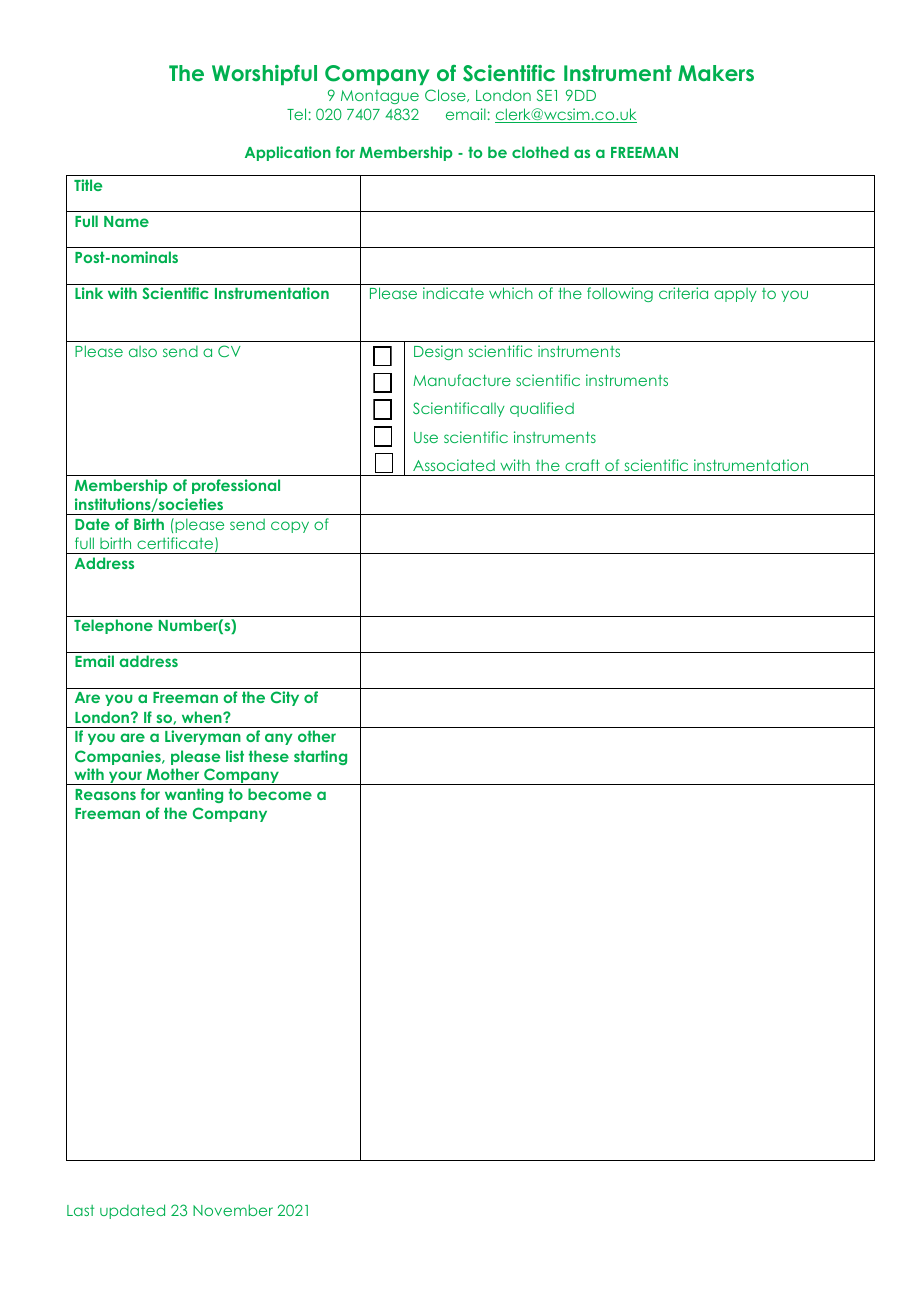 Image resolution: width=924 pixels, height=1307 pixels. I want to click on November, so click(233, 1210).
